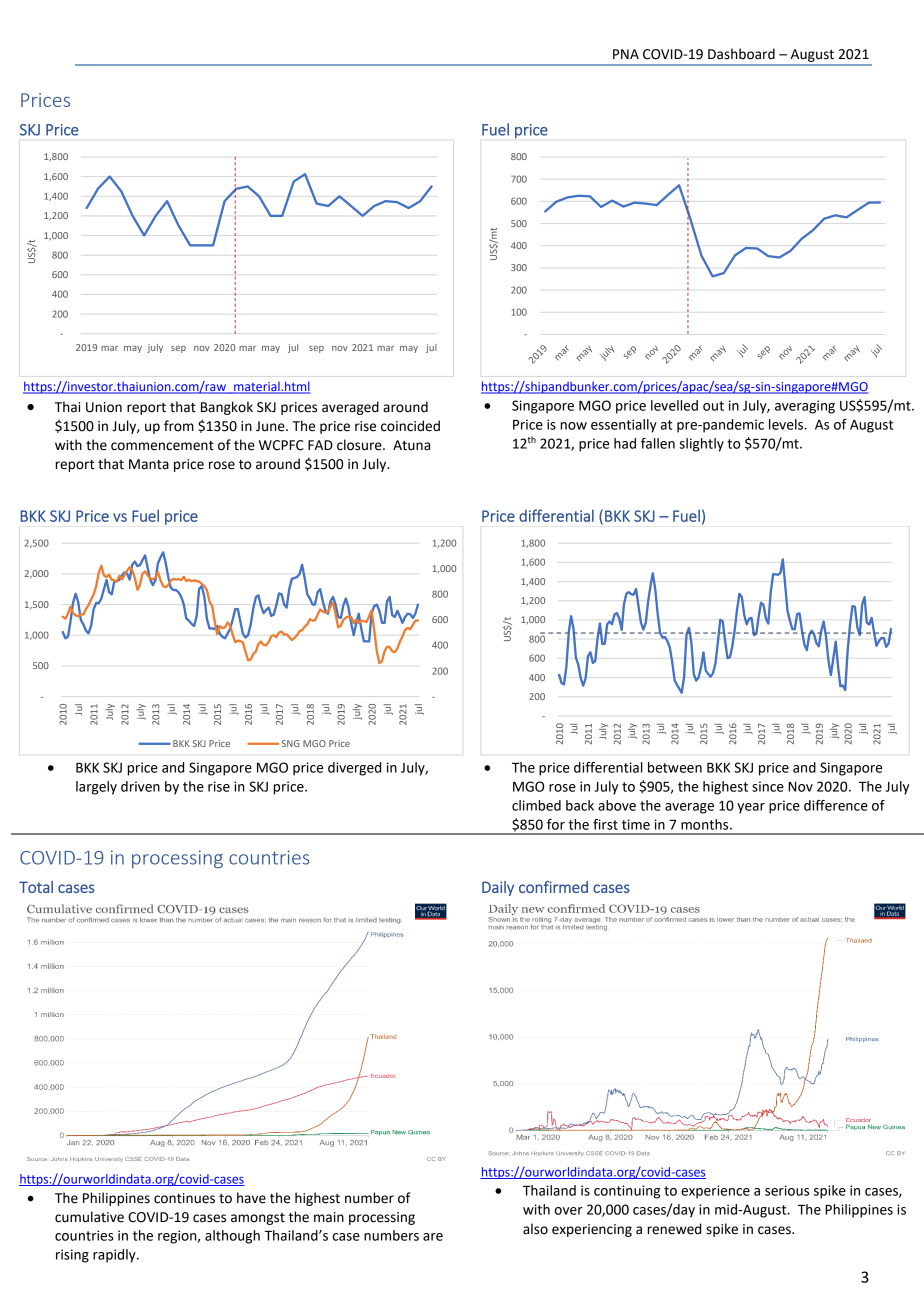 Image resolution: width=924 pixels, height=1308 pixels. I want to click on cumulative, so click(89, 1217).
